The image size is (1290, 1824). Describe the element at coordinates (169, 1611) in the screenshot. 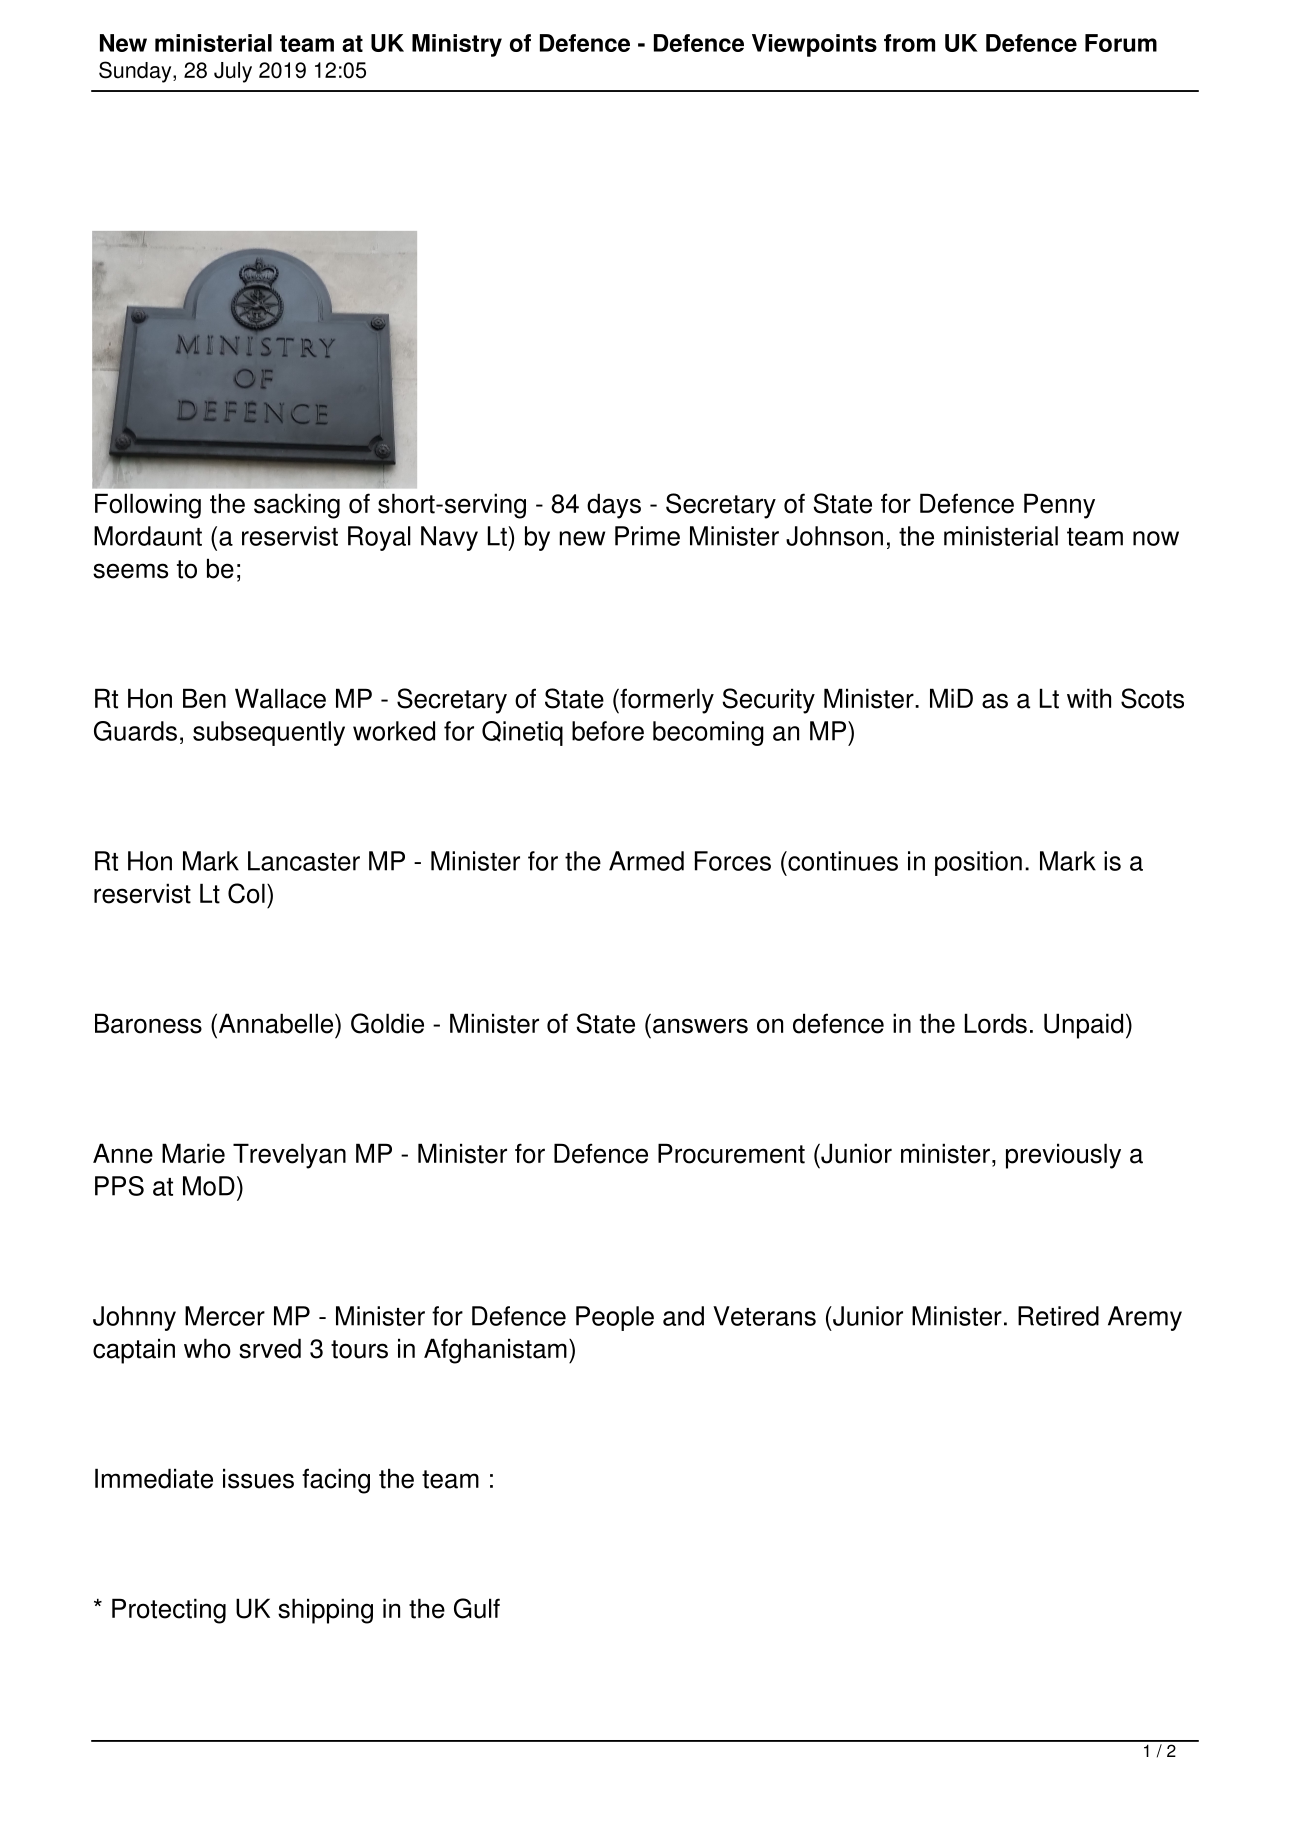

I see `Protecting` at that location.
